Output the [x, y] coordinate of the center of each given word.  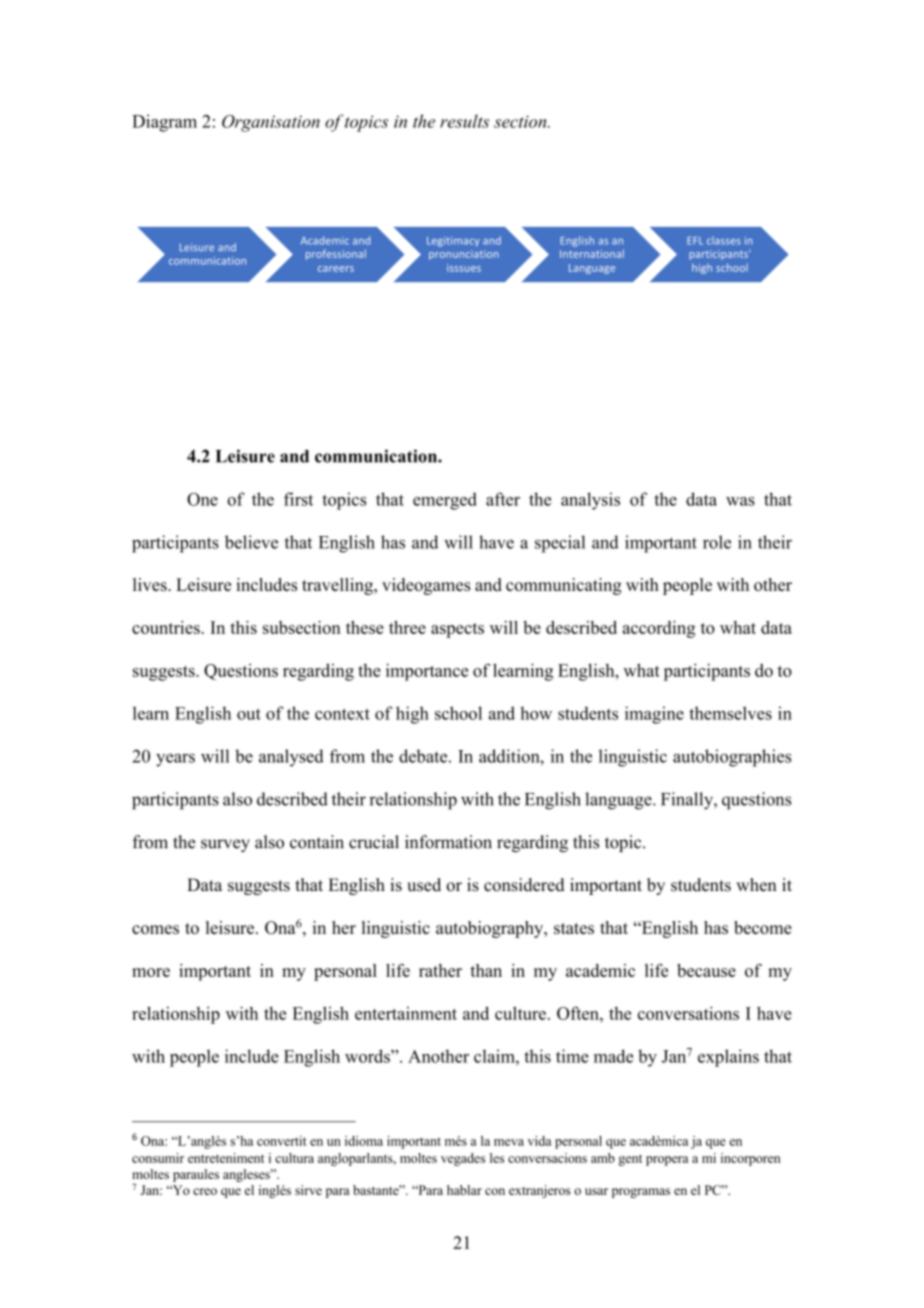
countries [166, 627]
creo [205, 1191]
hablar [464, 1190]
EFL [695, 241]
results [464, 121]
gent [630, 1160]
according [659, 629]
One [202, 499]
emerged [445, 501]
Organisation [271, 123]
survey [225, 845]
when [756, 885]
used [424, 885]
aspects [457, 630]
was [740, 501]
